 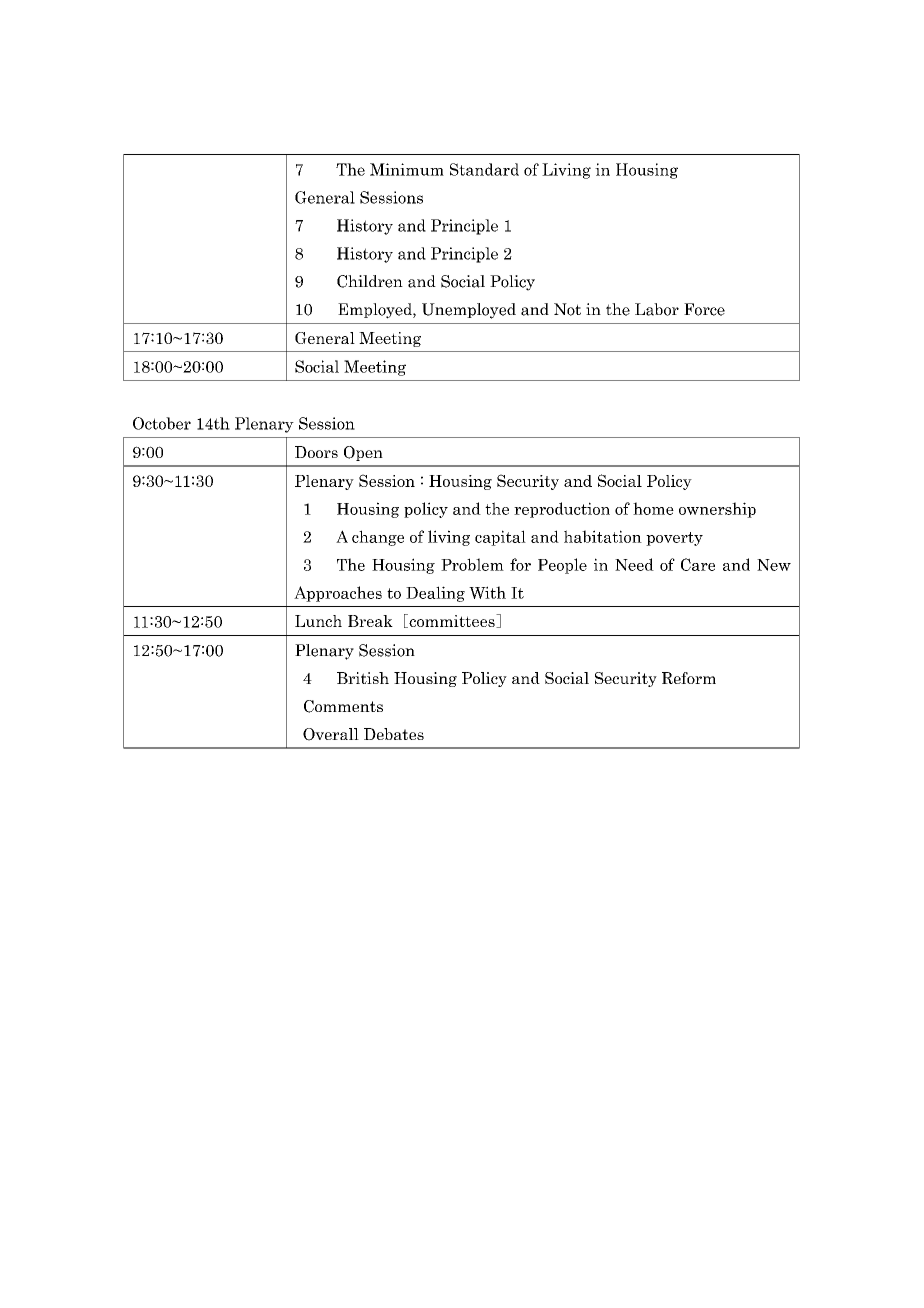 I want to click on October, so click(x=162, y=423).
